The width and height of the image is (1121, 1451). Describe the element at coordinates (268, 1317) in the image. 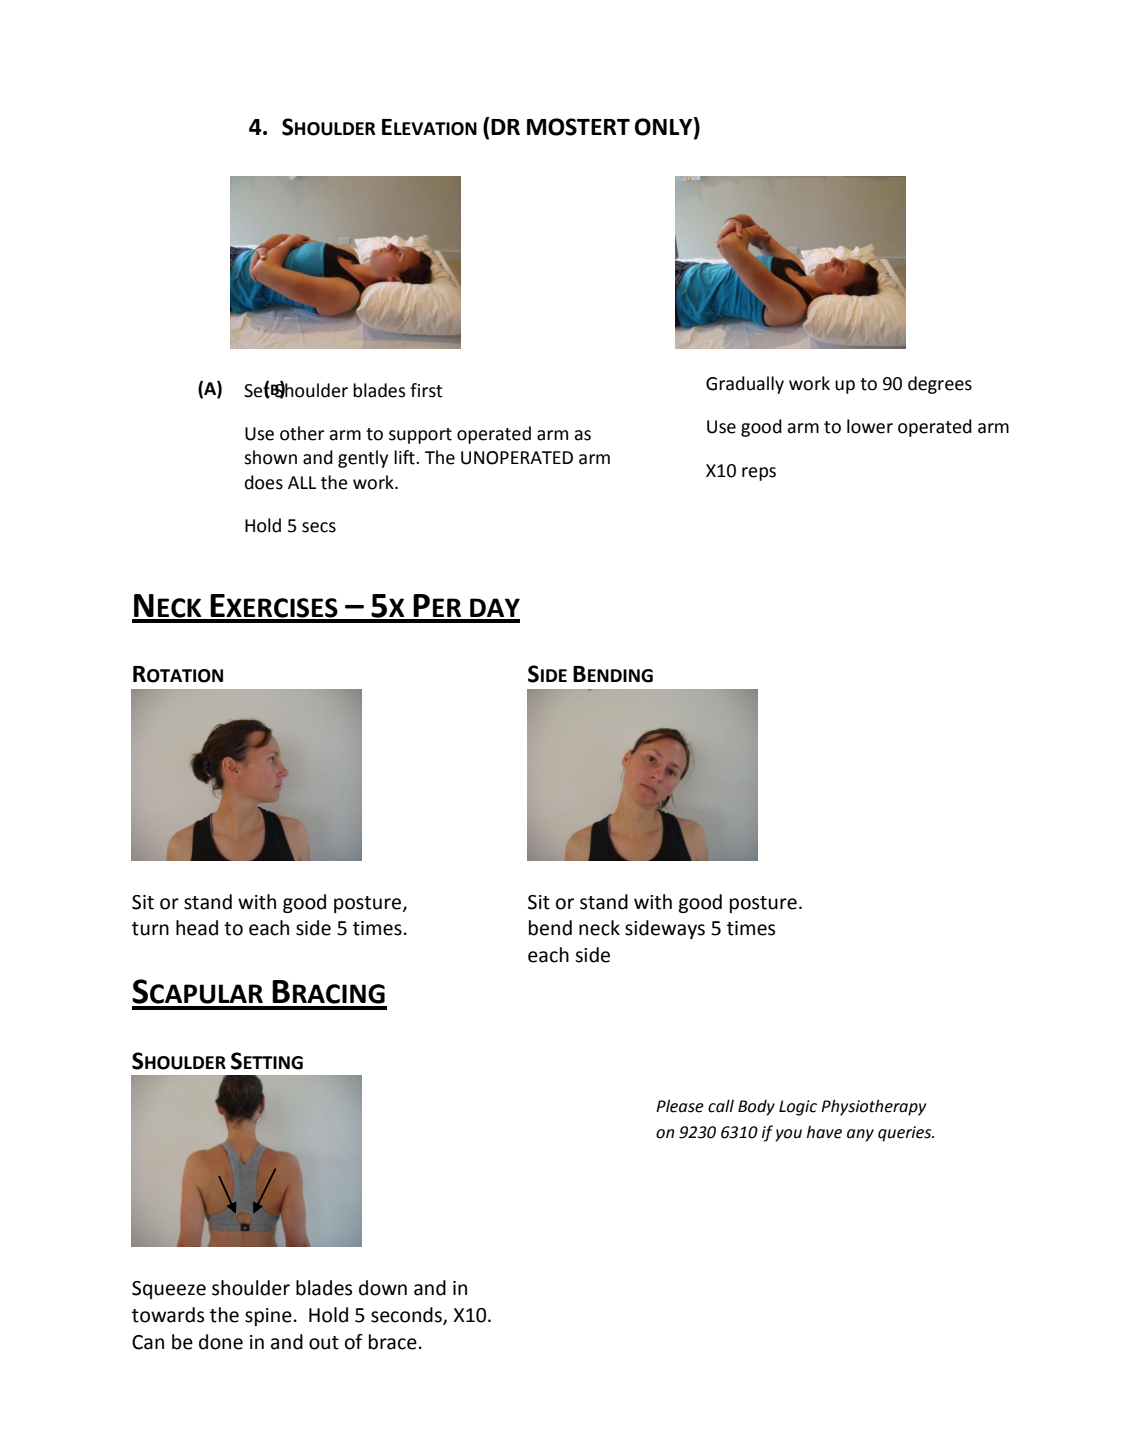

I see `spine` at that location.
